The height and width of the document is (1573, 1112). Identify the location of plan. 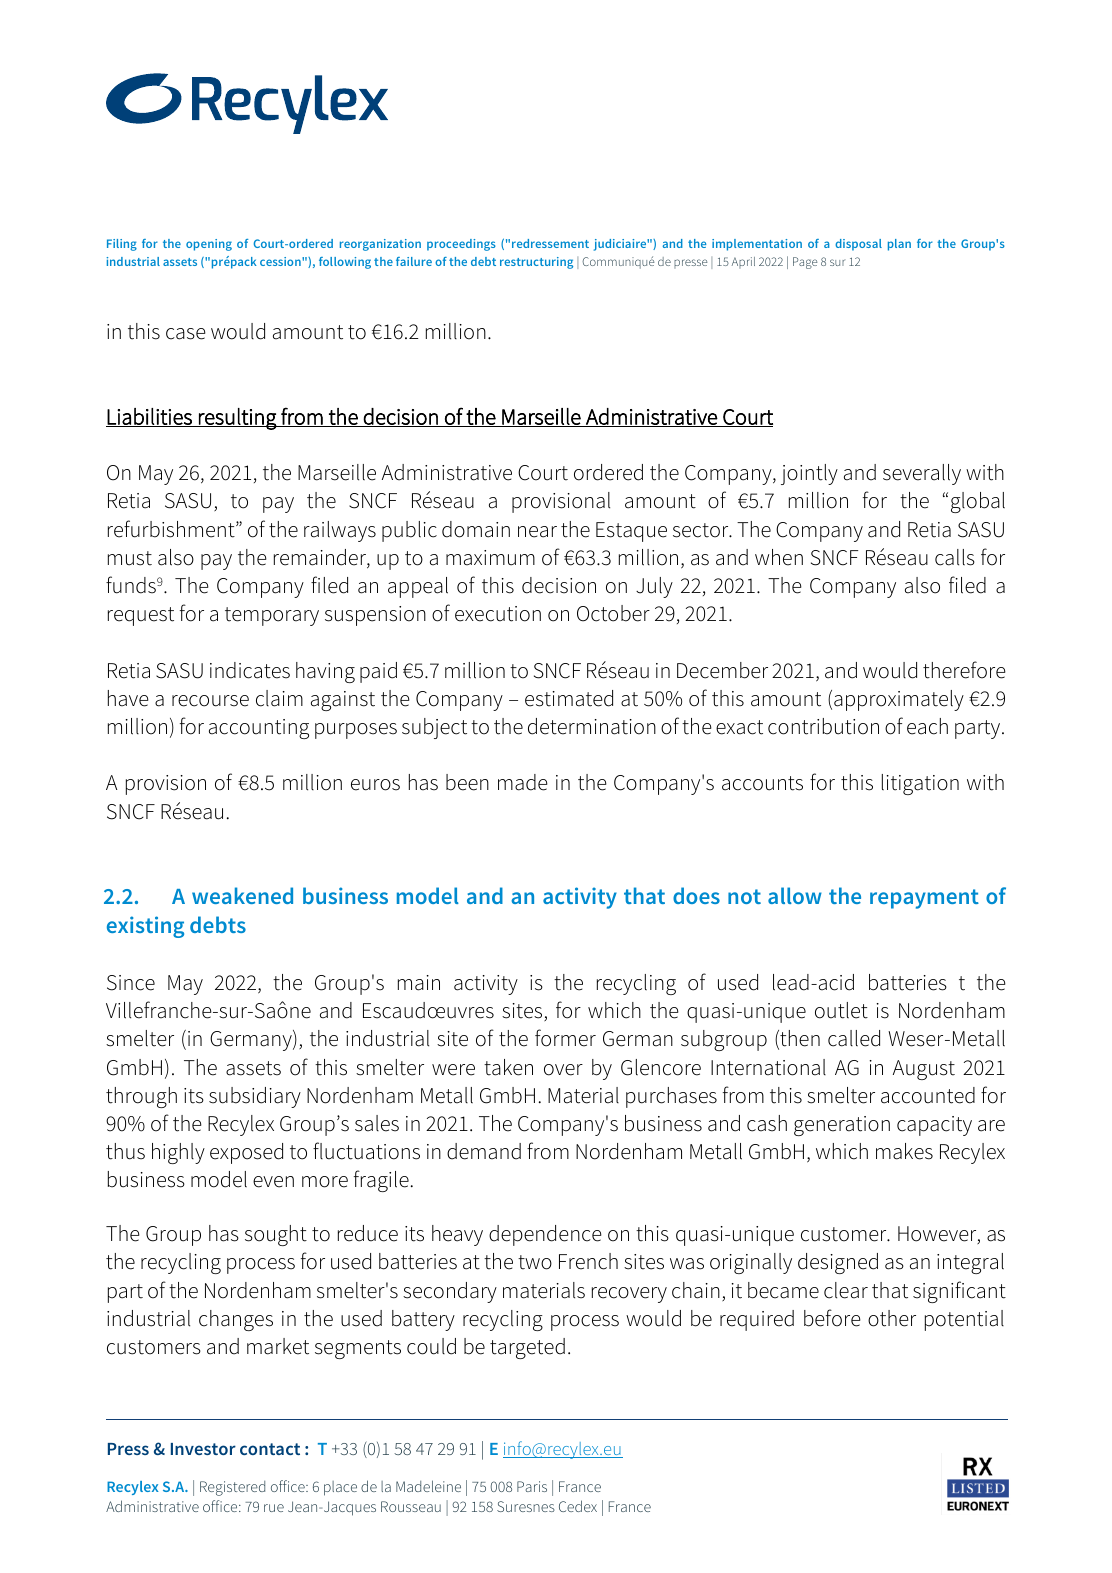
(899, 245).
